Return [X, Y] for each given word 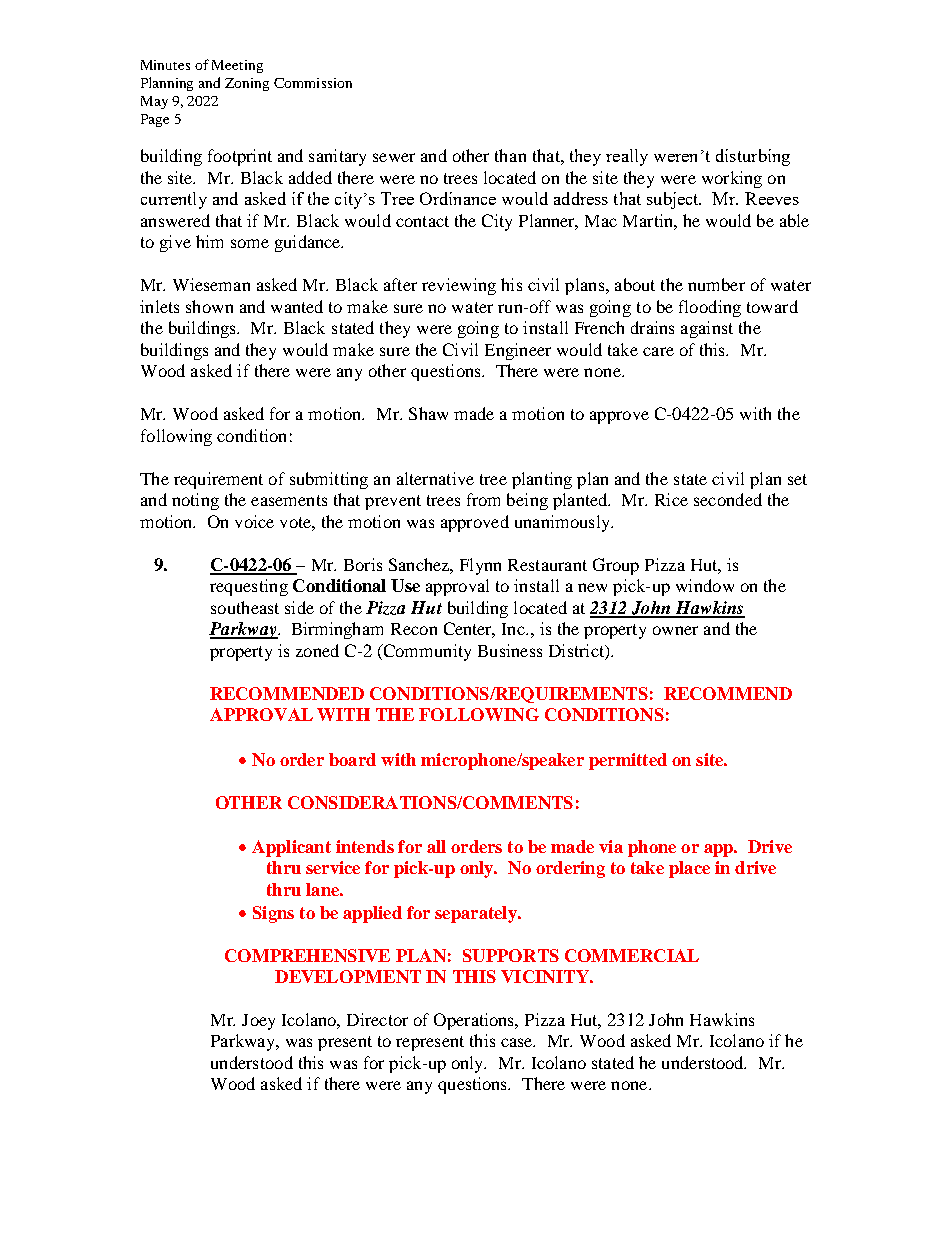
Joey [258, 1022]
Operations [475, 1021]
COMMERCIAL [632, 955]
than [510, 155]
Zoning [247, 84]
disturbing [753, 157]
